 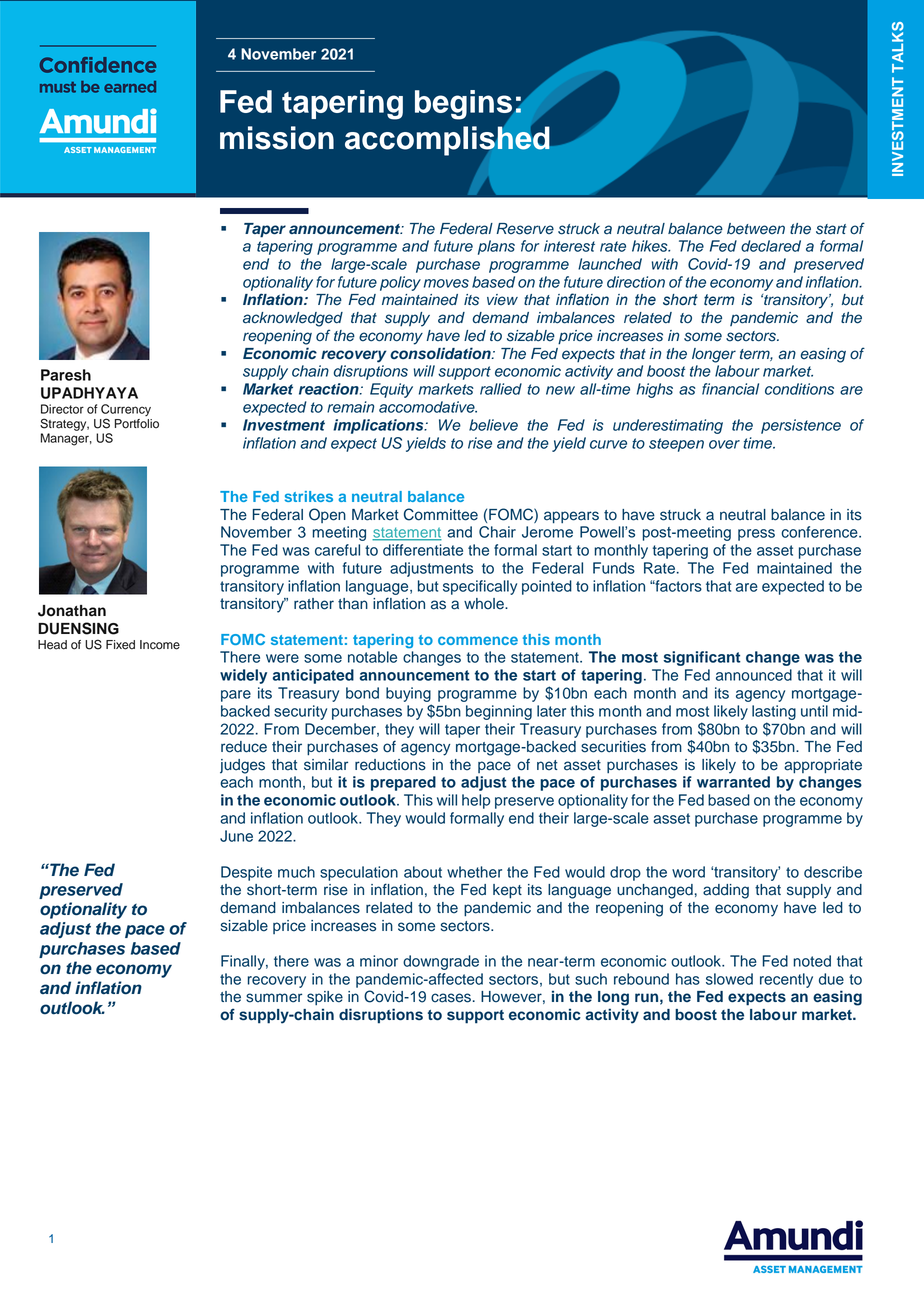 What do you see at coordinates (408, 694) in the screenshot?
I see `buying` at bounding box center [408, 694].
